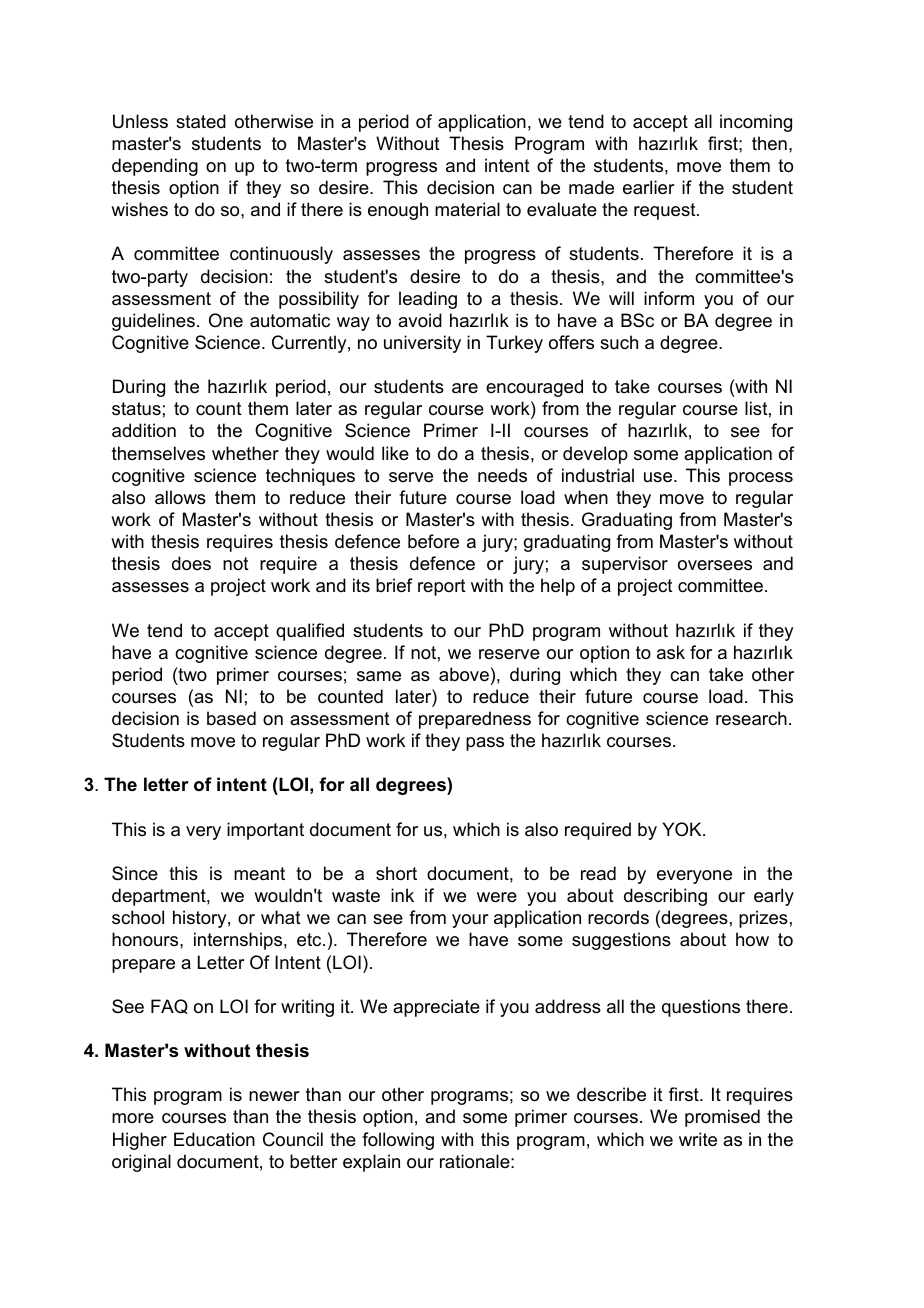  Describe the element at coordinates (683, 829) in the screenshot. I see `YOK` at that location.
